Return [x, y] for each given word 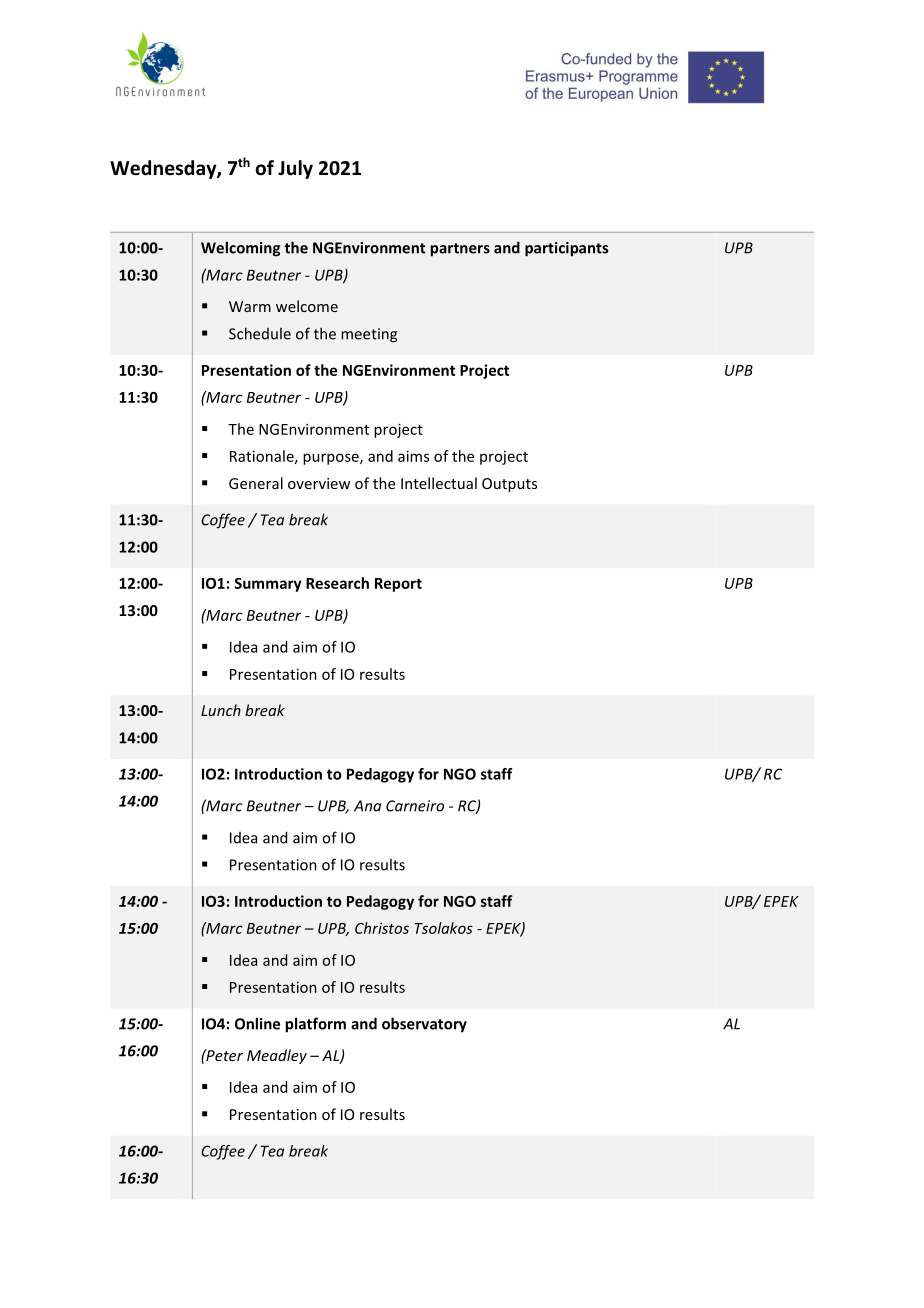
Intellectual [439, 483]
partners [460, 250]
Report [398, 585]
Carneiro [415, 806]
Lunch [221, 710]
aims [413, 456]
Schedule [260, 333]
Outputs [509, 485]
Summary [268, 585]
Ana [367, 806]
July [295, 169]
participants [566, 249]
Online [257, 1023]
